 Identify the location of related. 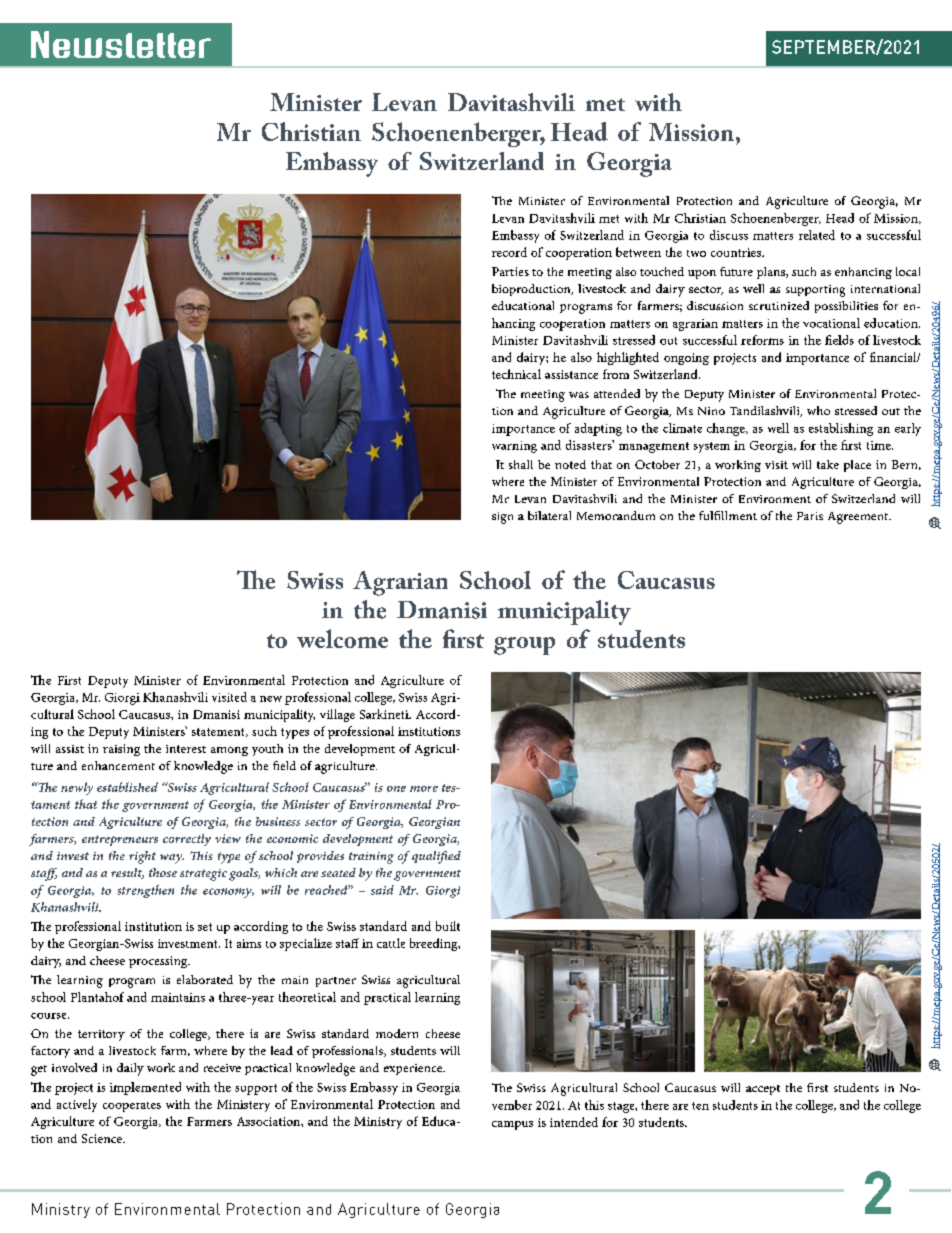
(817, 235).
